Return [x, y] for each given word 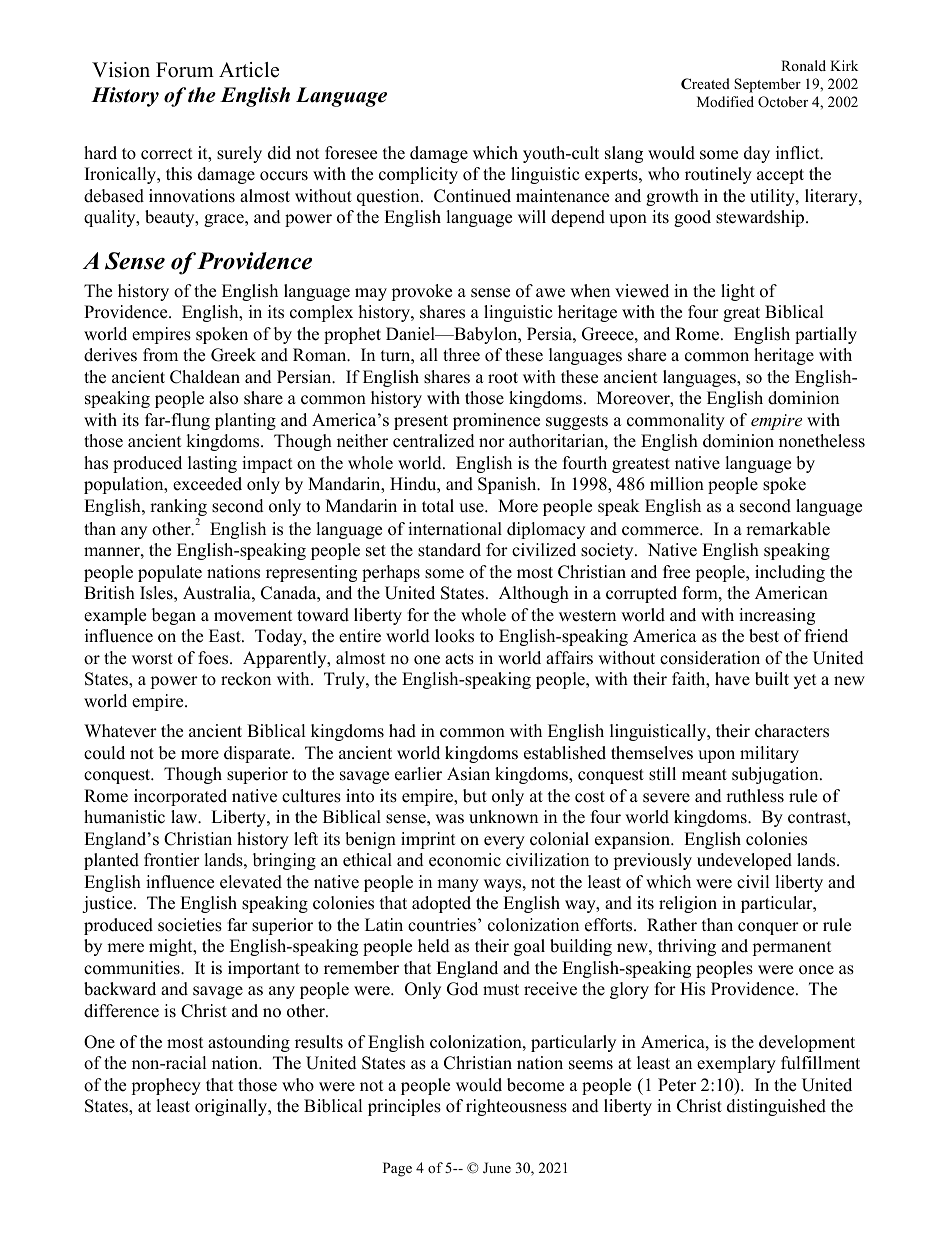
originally [232, 1107]
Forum [185, 70]
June [497, 1168]
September [767, 85]
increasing [777, 616]
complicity [418, 175]
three [461, 355]
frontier [172, 860]
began [174, 616]
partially [826, 335]
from [160, 355]
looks [454, 636]
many [458, 885]
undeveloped [744, 861]
